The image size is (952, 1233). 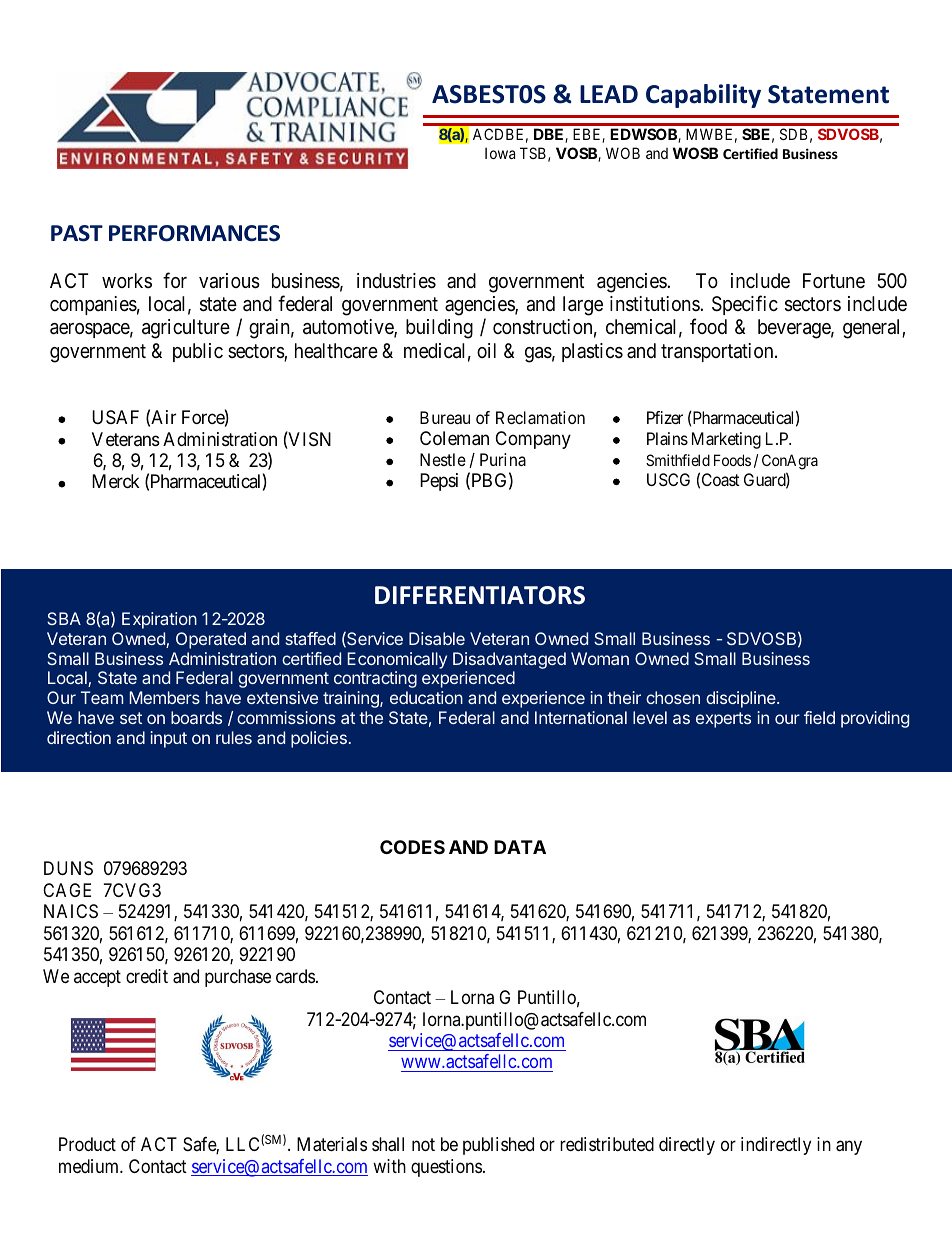 I want to click on Capability, so click(x=703, y=96).
